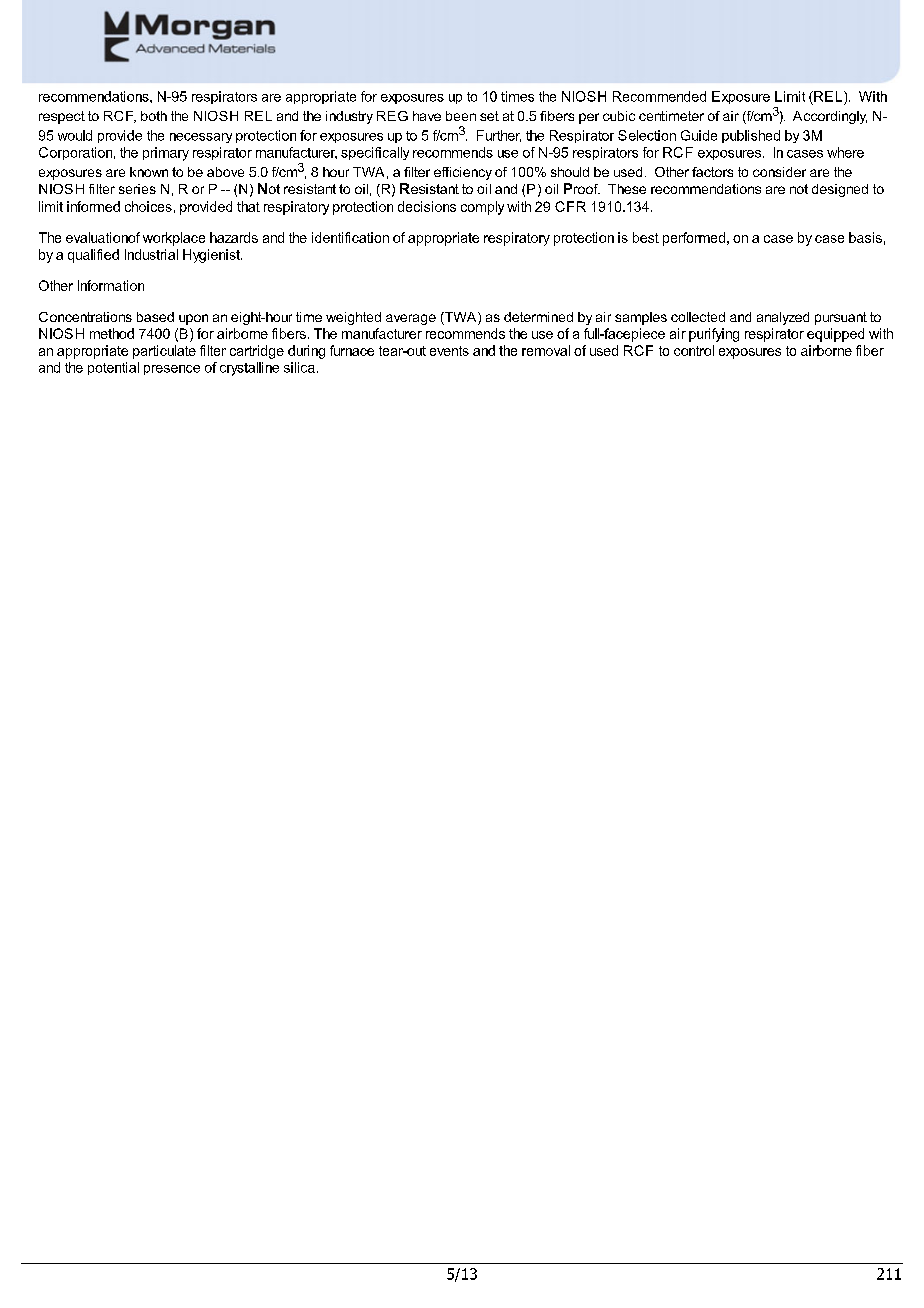 The image size is (924, 1308). What do you see at coordinates (461, 116) in the document?
I see `been` at bounding box center [461, 116].
